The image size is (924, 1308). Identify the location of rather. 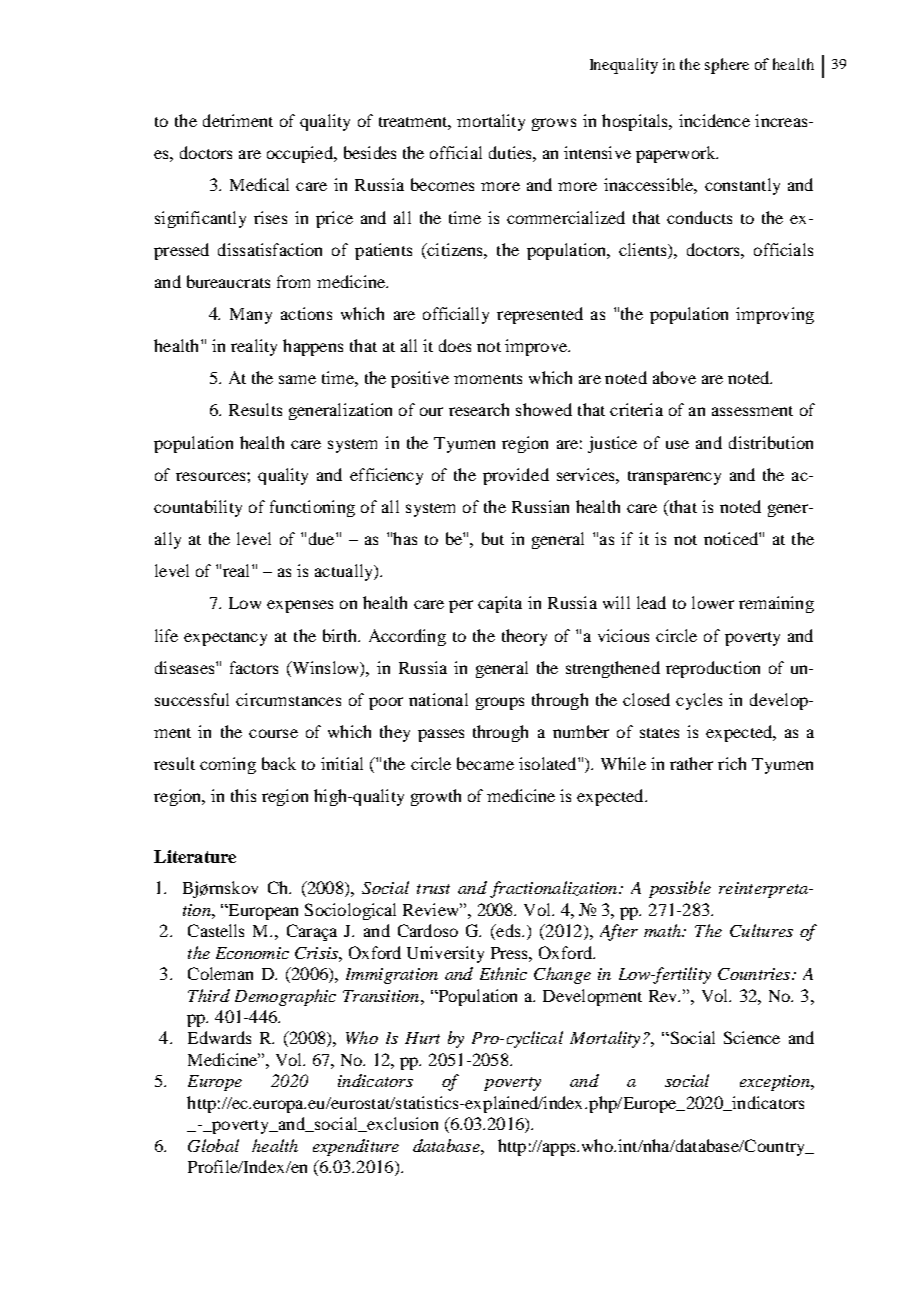
(691, 763).
